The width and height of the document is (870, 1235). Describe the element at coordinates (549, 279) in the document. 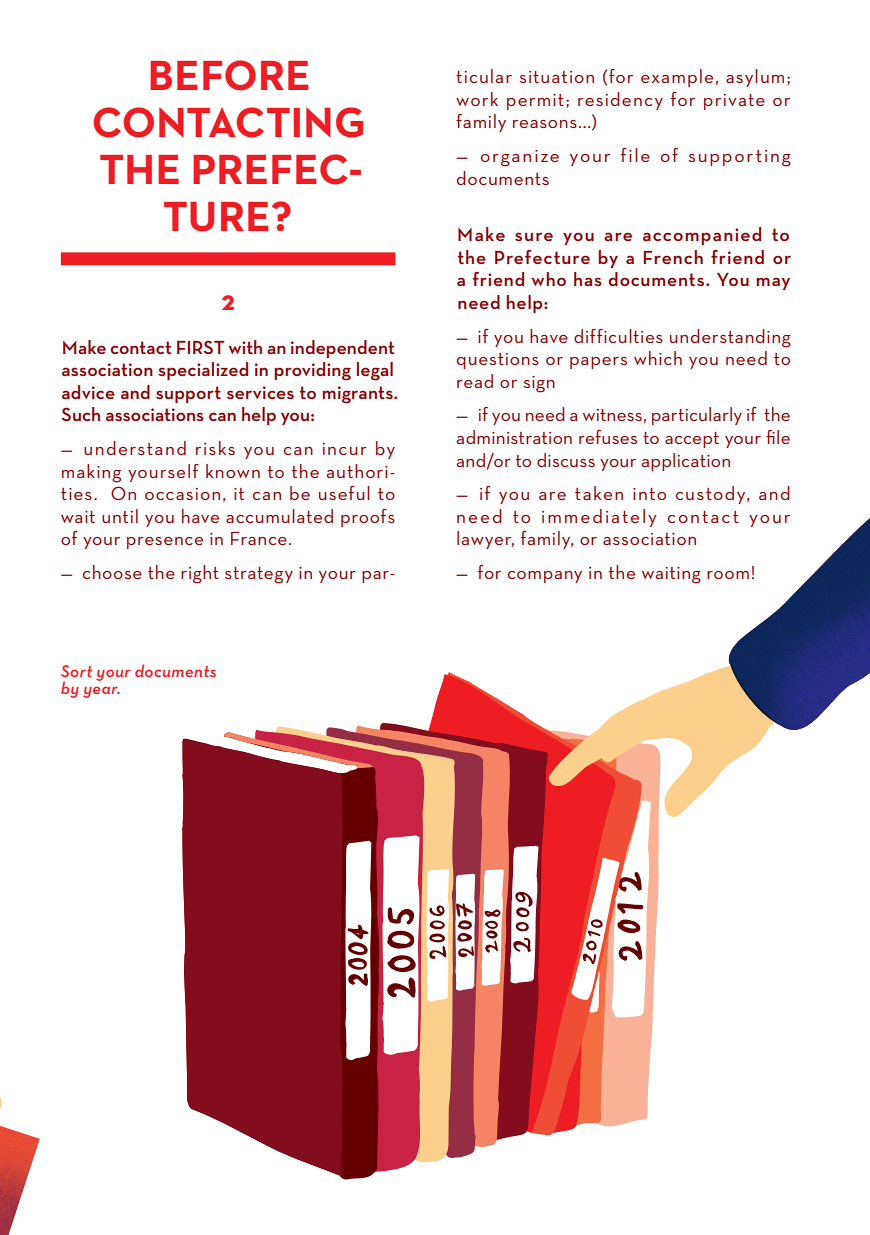

I see `who` at that location.
